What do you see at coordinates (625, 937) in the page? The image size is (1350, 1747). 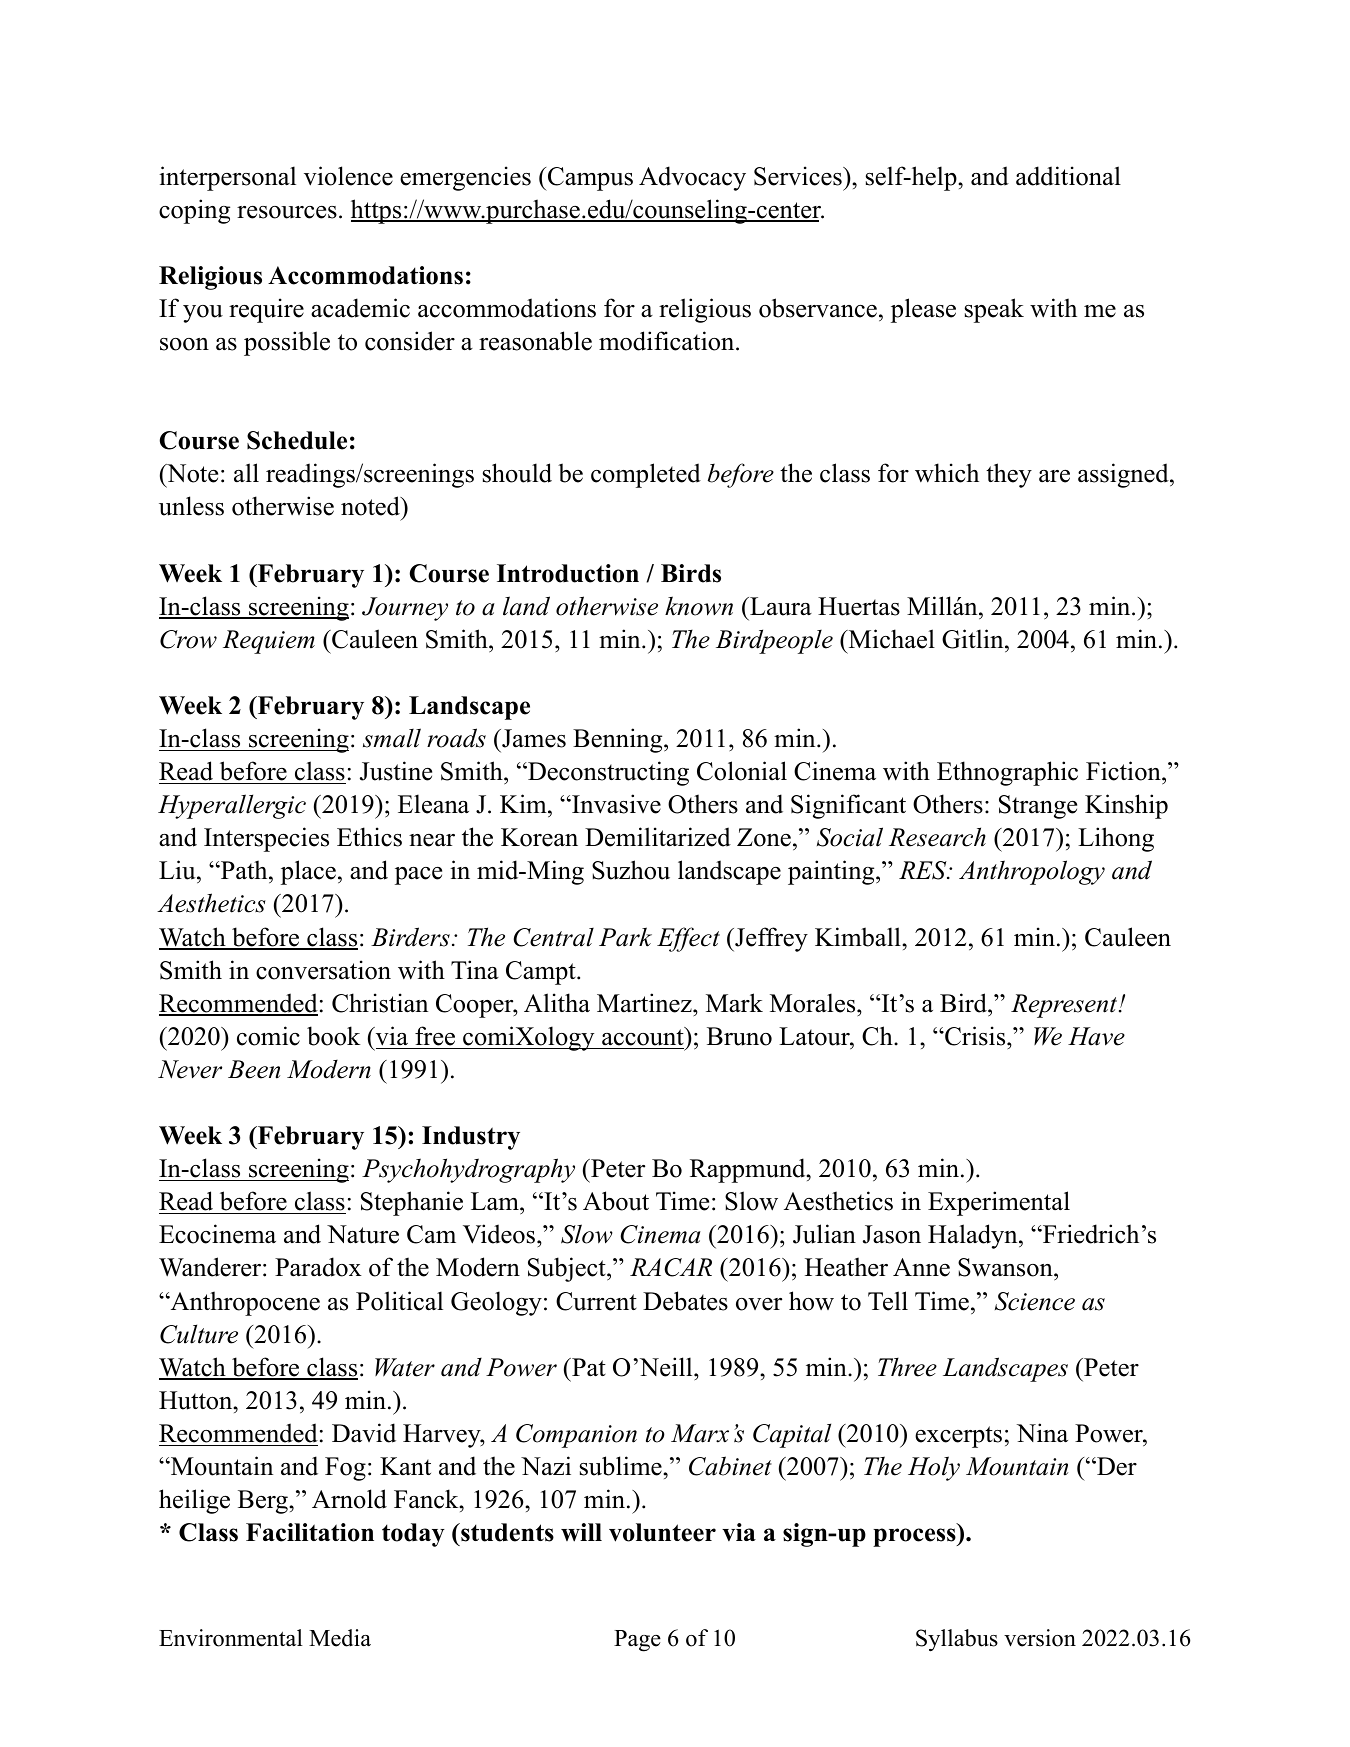 I see `Park` at bounding box center [625, 937].
